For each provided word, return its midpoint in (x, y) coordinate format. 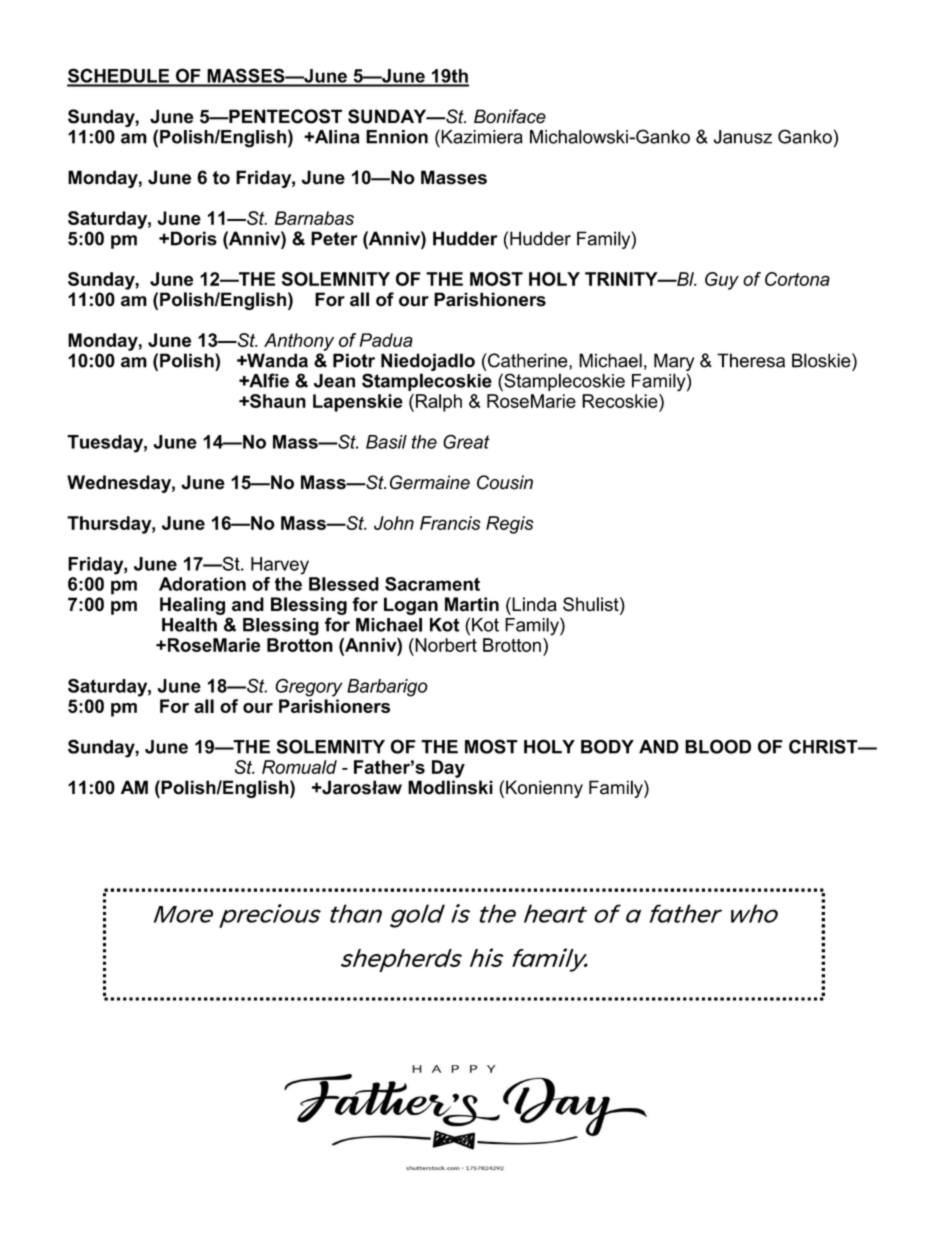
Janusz (742, 137)
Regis (510, 525)
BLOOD (718, 746)
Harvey (280, 566)
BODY (607, 746)
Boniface (510, 116)
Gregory (308, 687)
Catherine (528, 360)
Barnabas (314, 218)
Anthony (299, 342)
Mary (674, 363)
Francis (450, 523)
